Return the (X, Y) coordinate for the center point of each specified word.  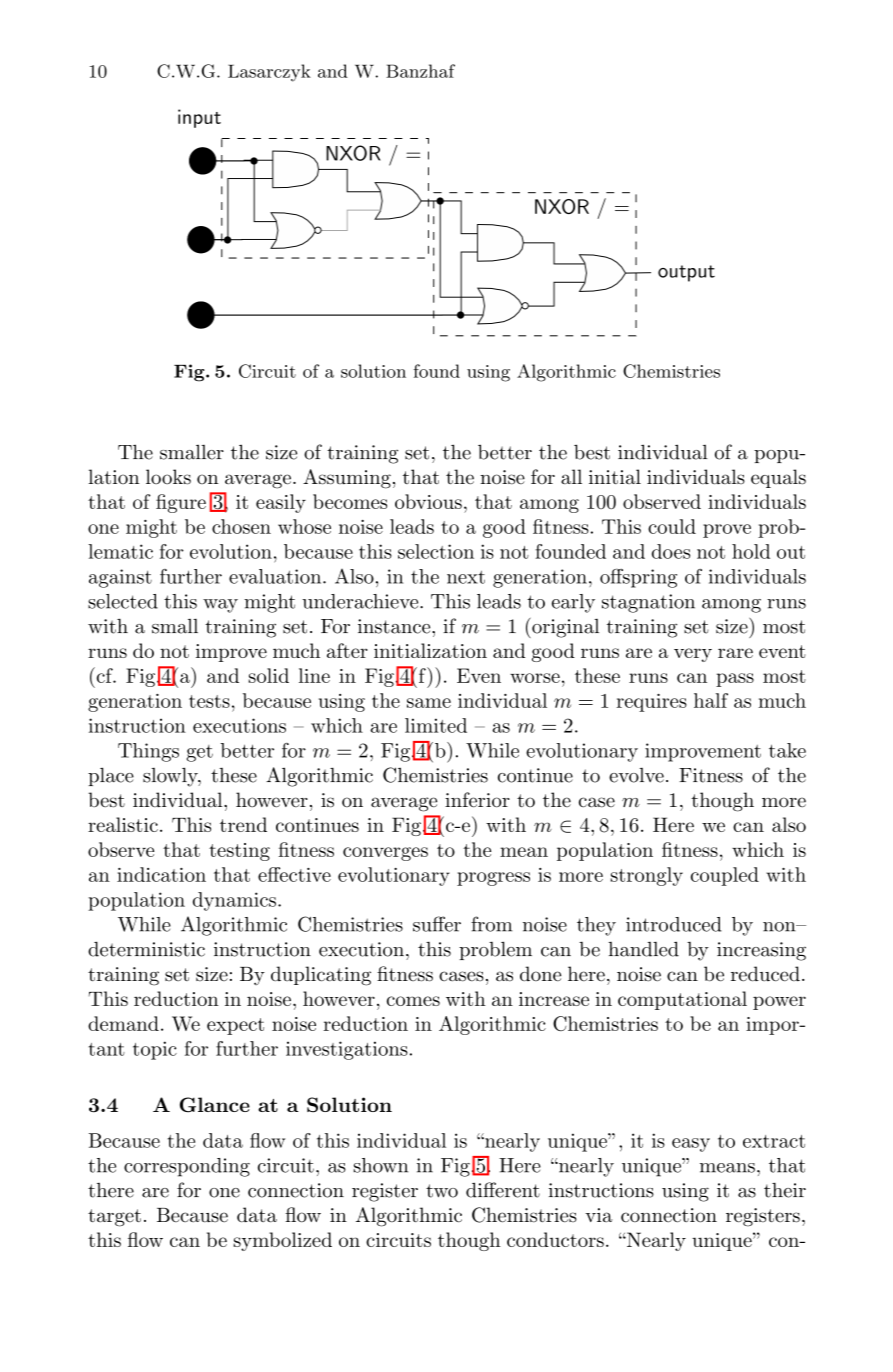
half (711, 700)
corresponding (187, 1167)
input (199, 118)
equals (778, 478)
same (429, 703)
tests (209, 701)
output (686, 273)
